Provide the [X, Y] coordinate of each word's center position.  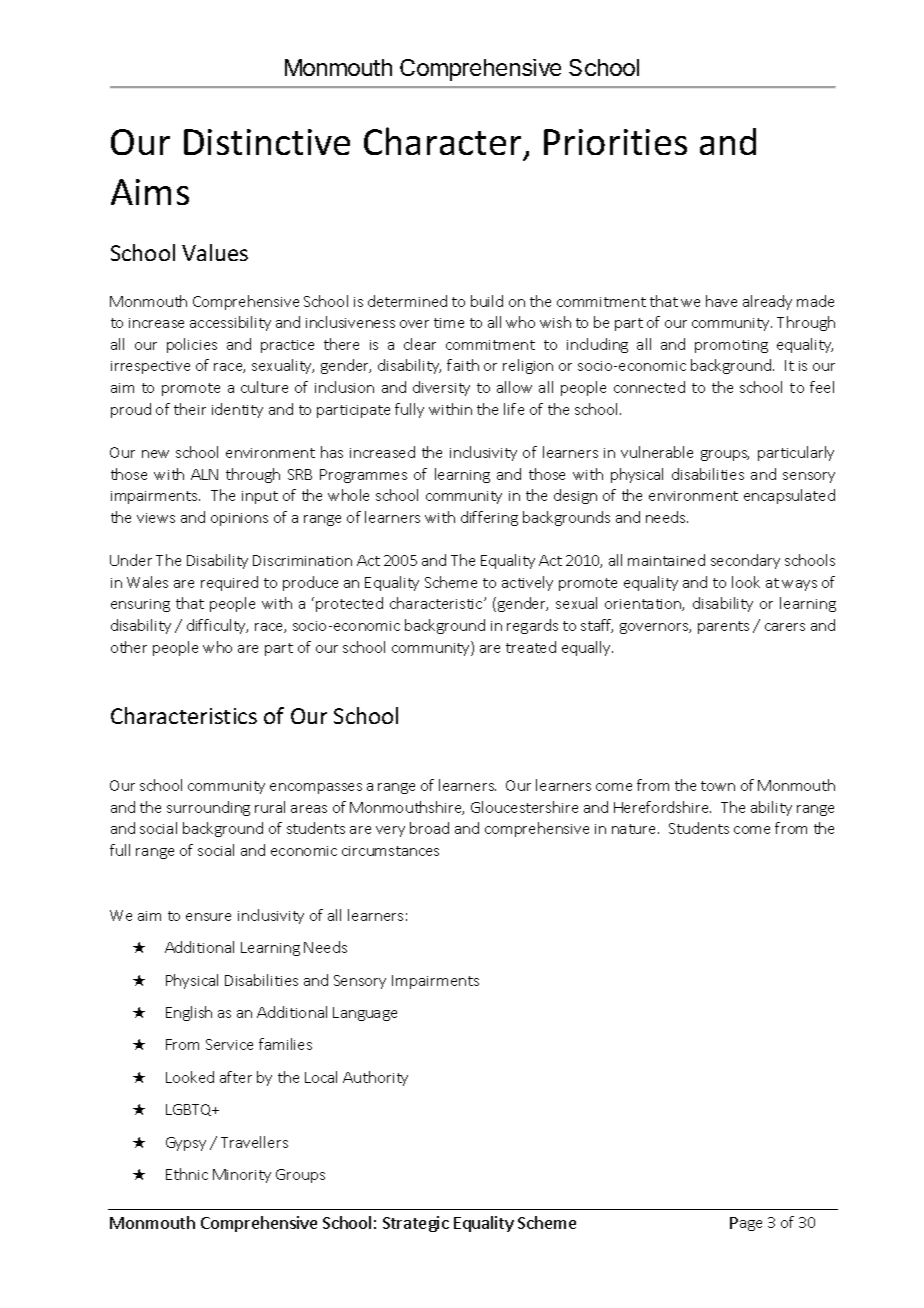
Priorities [615, 142]
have [721, 301]
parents [723, 627]
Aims [150, 192]
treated [531, 647]
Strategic [416, 1224]
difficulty [217, 626]
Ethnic [187, 1174]
